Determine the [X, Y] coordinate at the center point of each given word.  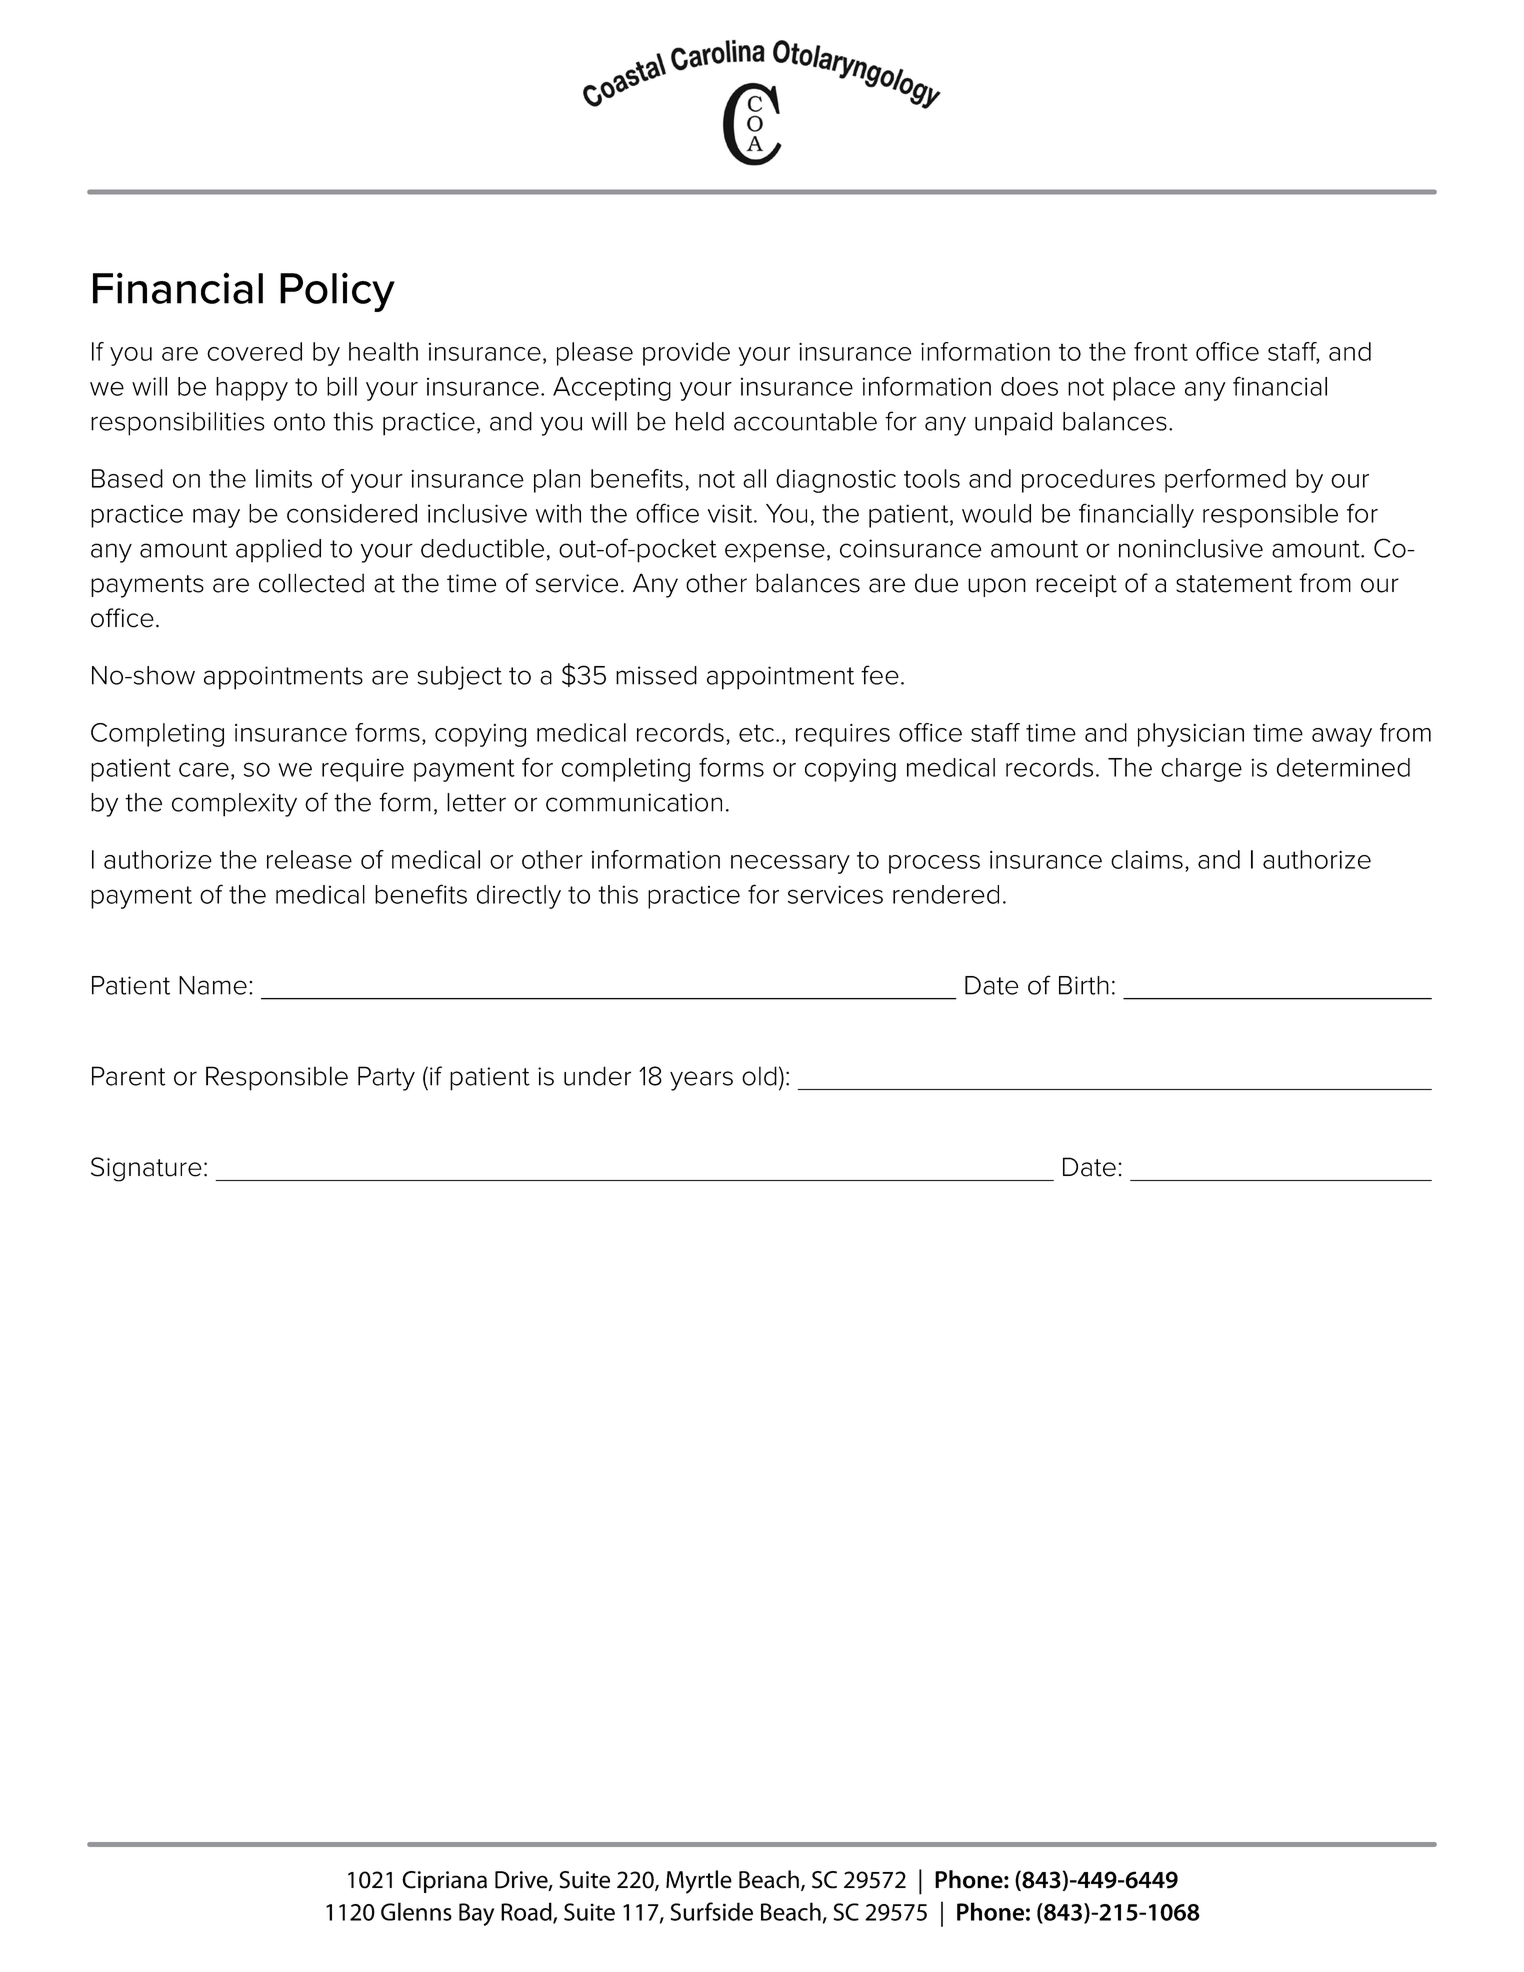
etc [756, 733]
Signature [146, 1169]
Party [386, 1078]
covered [254, 351]
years [701, 1081]
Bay [476, 1914]
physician [1191, 735]
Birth [1084, 985]
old [759, 1076]
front [1161, 351]
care [204, 769]
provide [686, 354]
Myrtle [699, 1882]
